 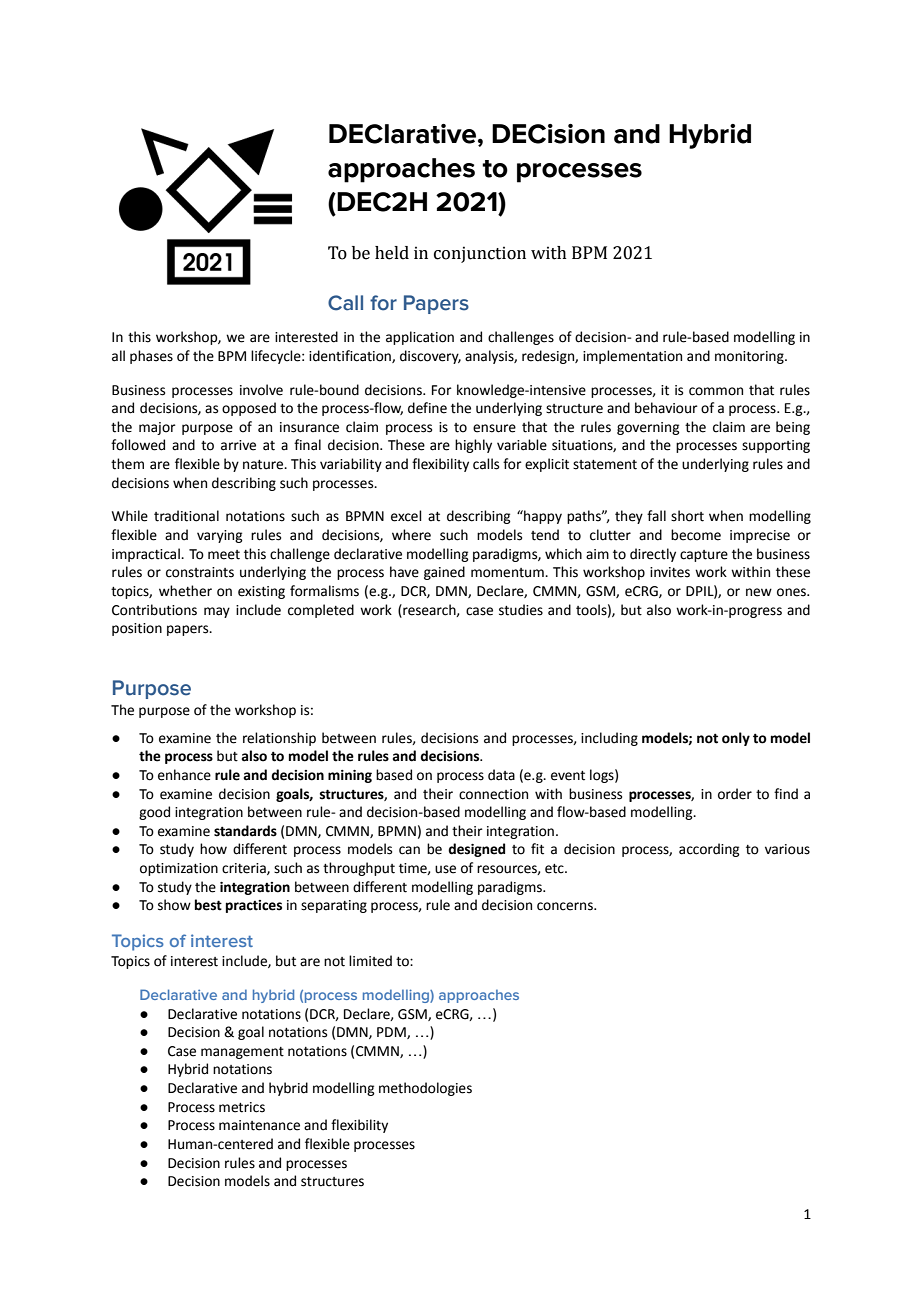 What do you see at coordinates (736, 739) in the screenshot?
I see `only` at bounding box center [736, 739].
